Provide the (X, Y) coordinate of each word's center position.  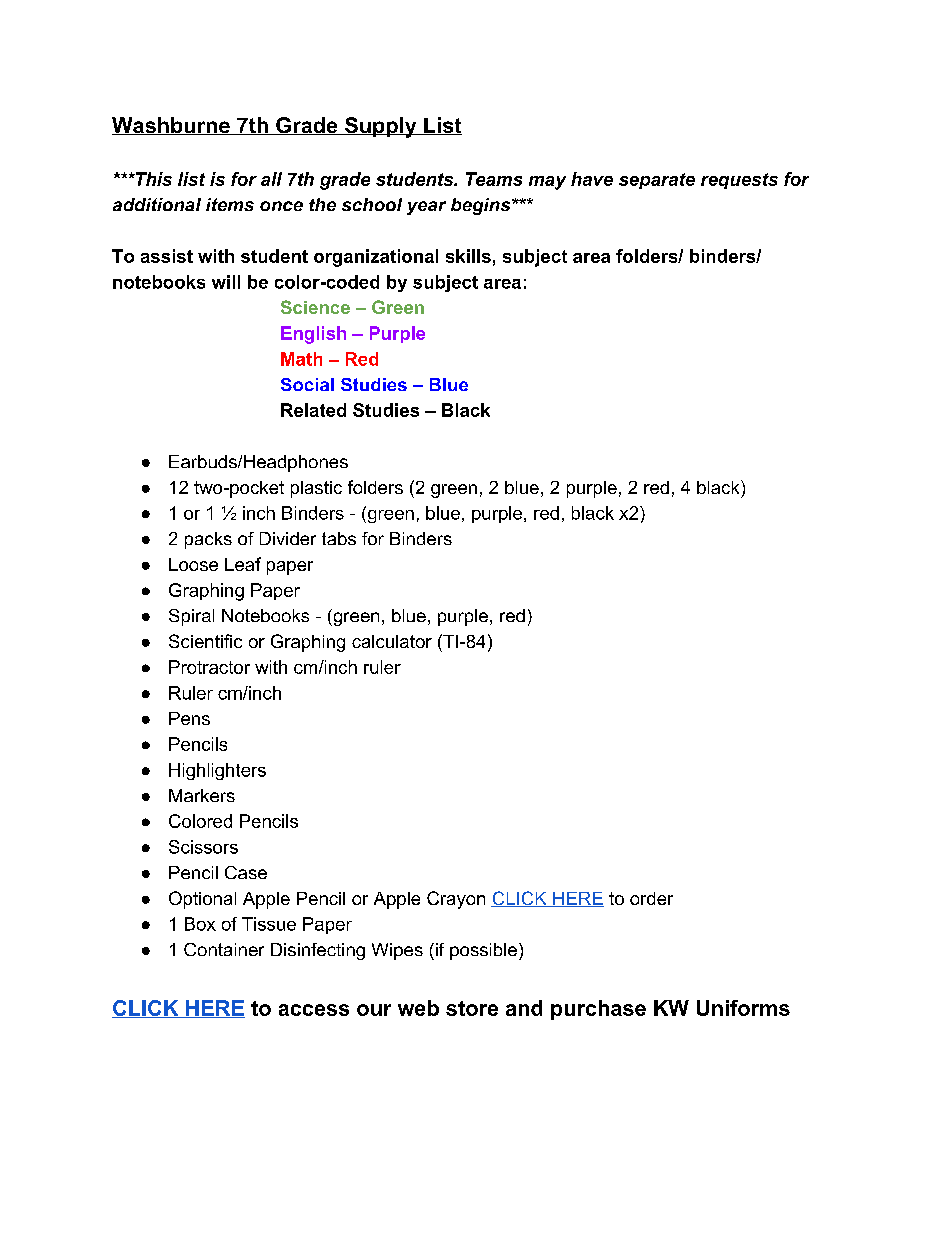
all (271, 179)
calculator (392, 641)
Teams (494, 179)
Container (224, 949)
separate (657, 181)
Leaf (243, 564)
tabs (339, 538)
